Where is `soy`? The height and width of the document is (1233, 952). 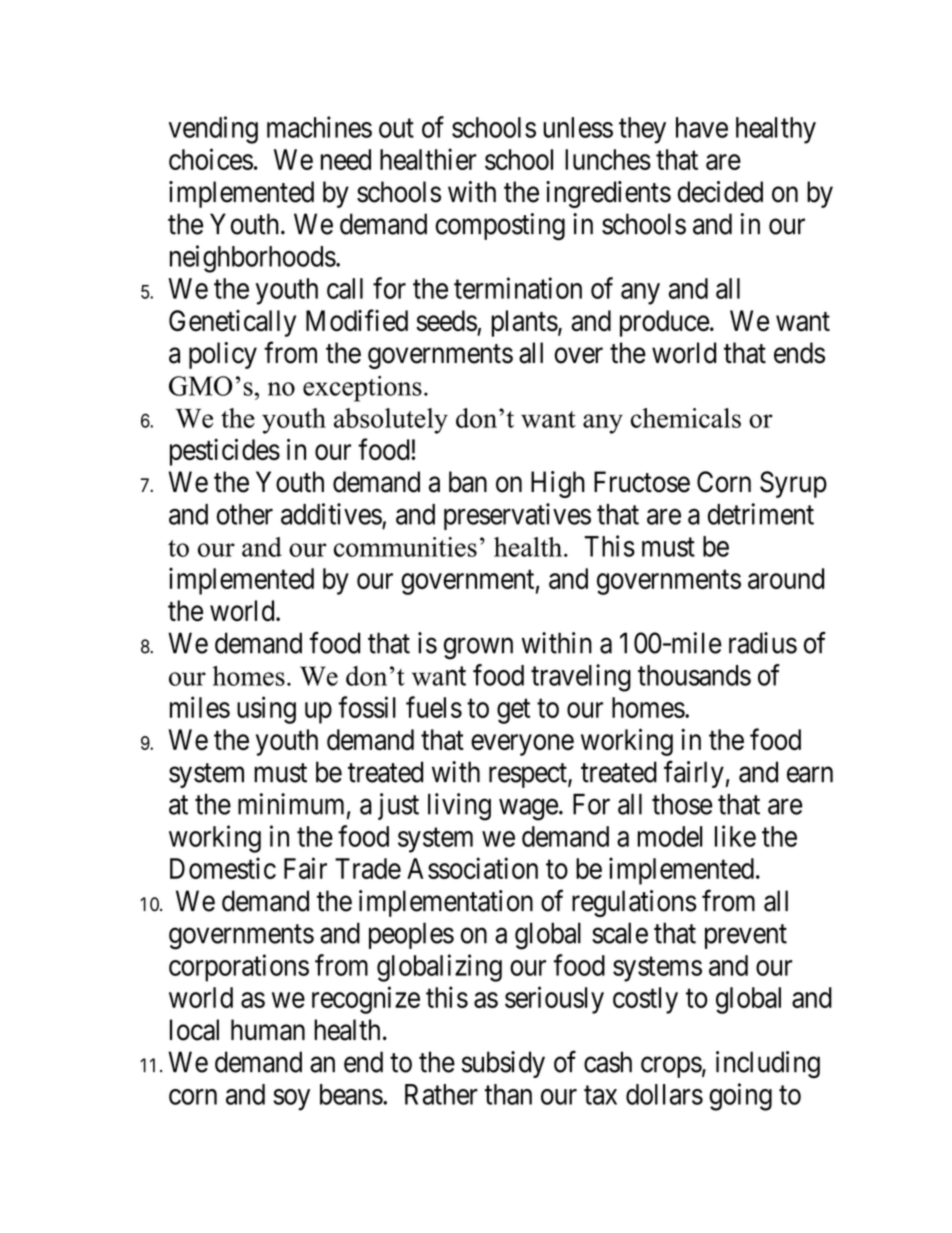
soy is located at coordinates (291, 1100).
